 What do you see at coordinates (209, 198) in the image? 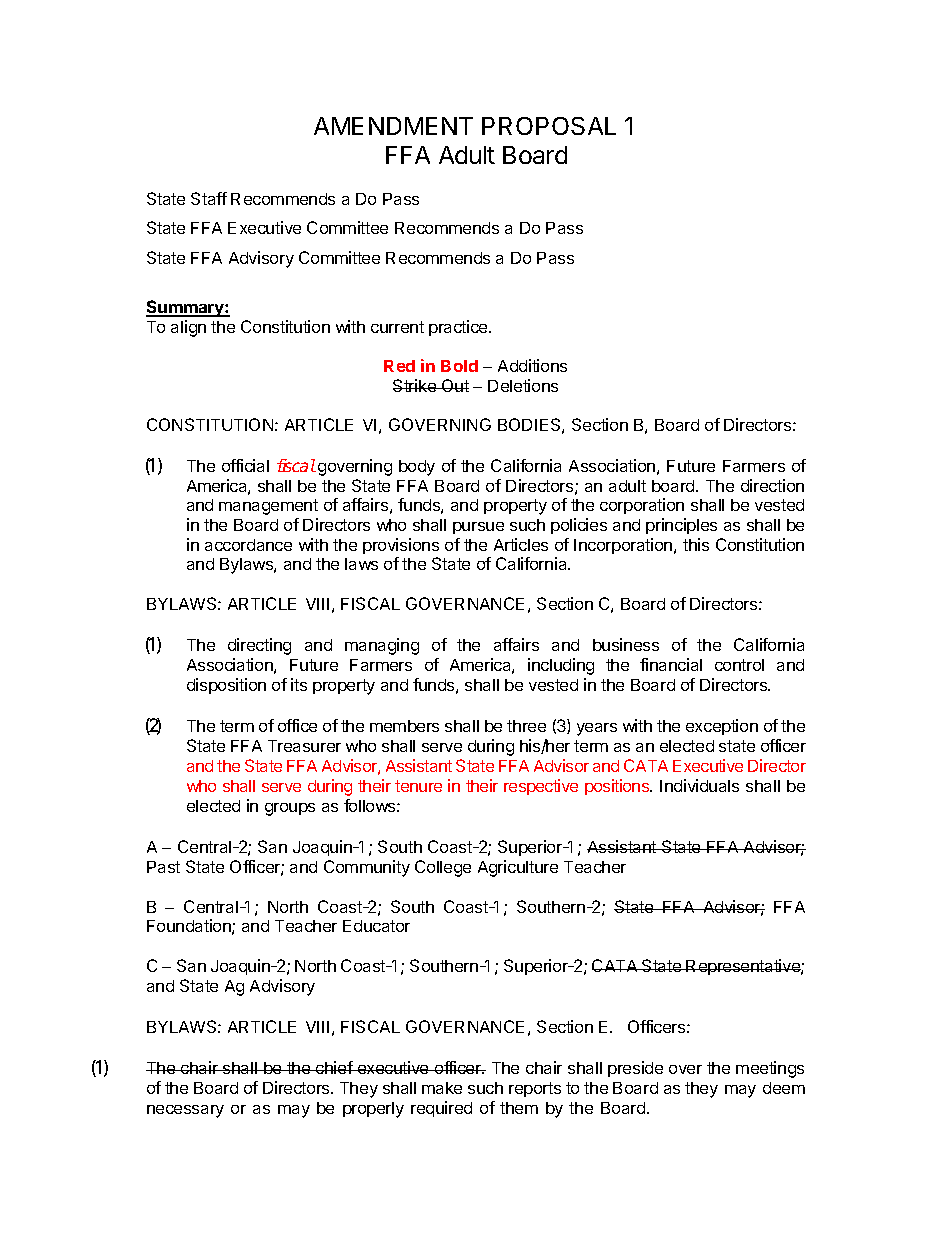
I see `Staff` at bounding box center [209, 198].
